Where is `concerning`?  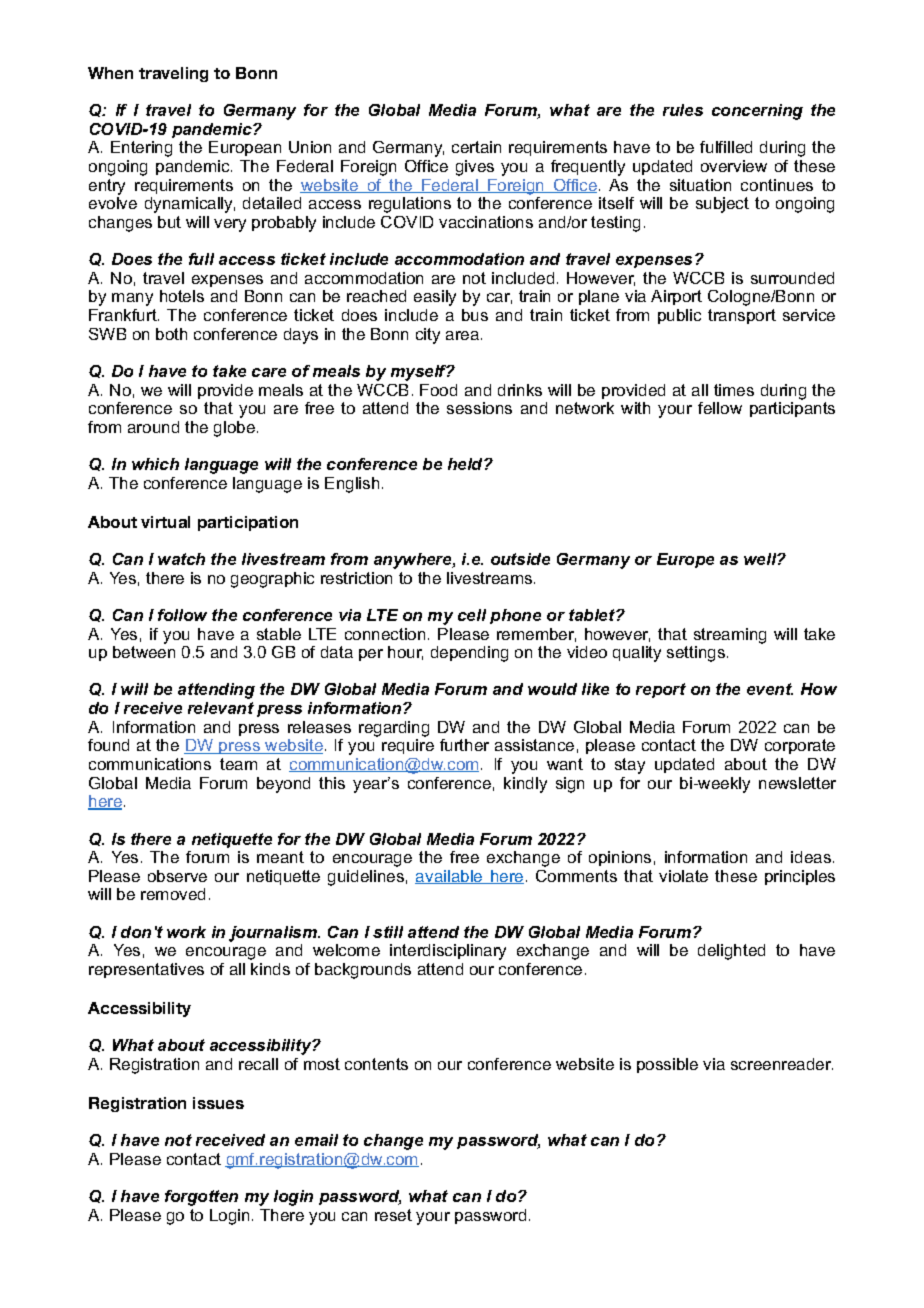 concerning is located at coordinates (757, 112).
